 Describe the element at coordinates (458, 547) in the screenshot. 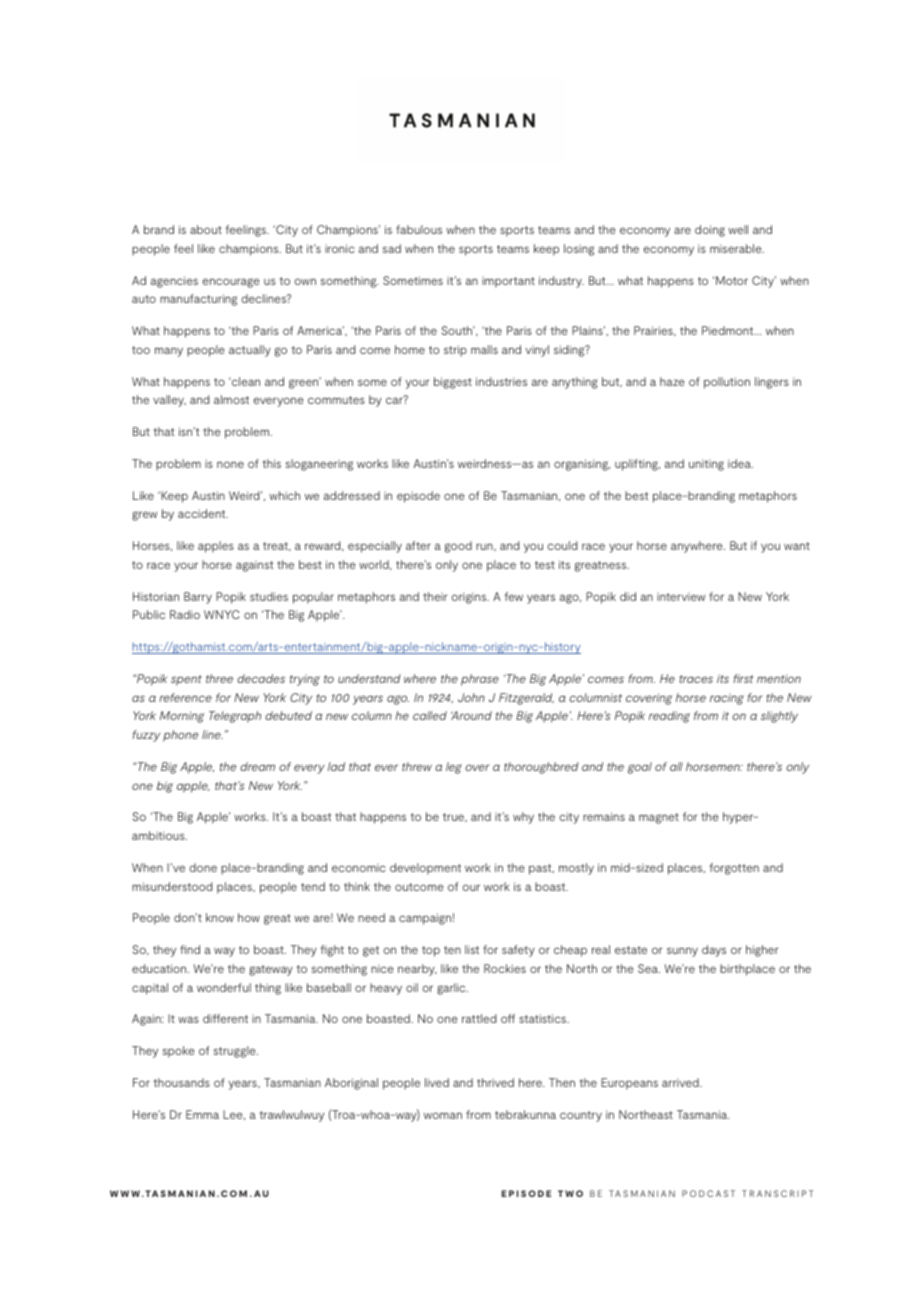

I see `good` at that location.
